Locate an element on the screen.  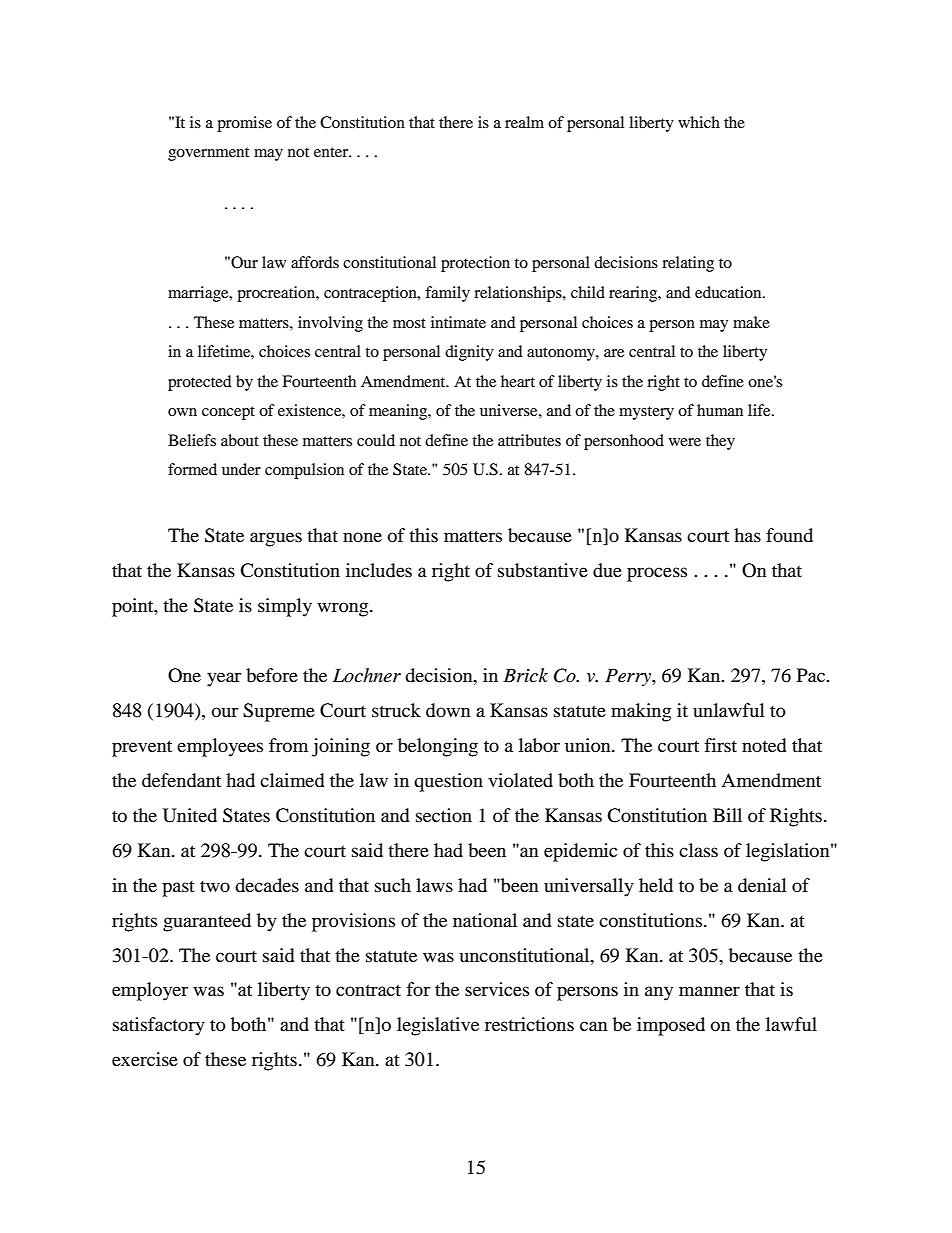
realm is located at coordinates (524, 122).
